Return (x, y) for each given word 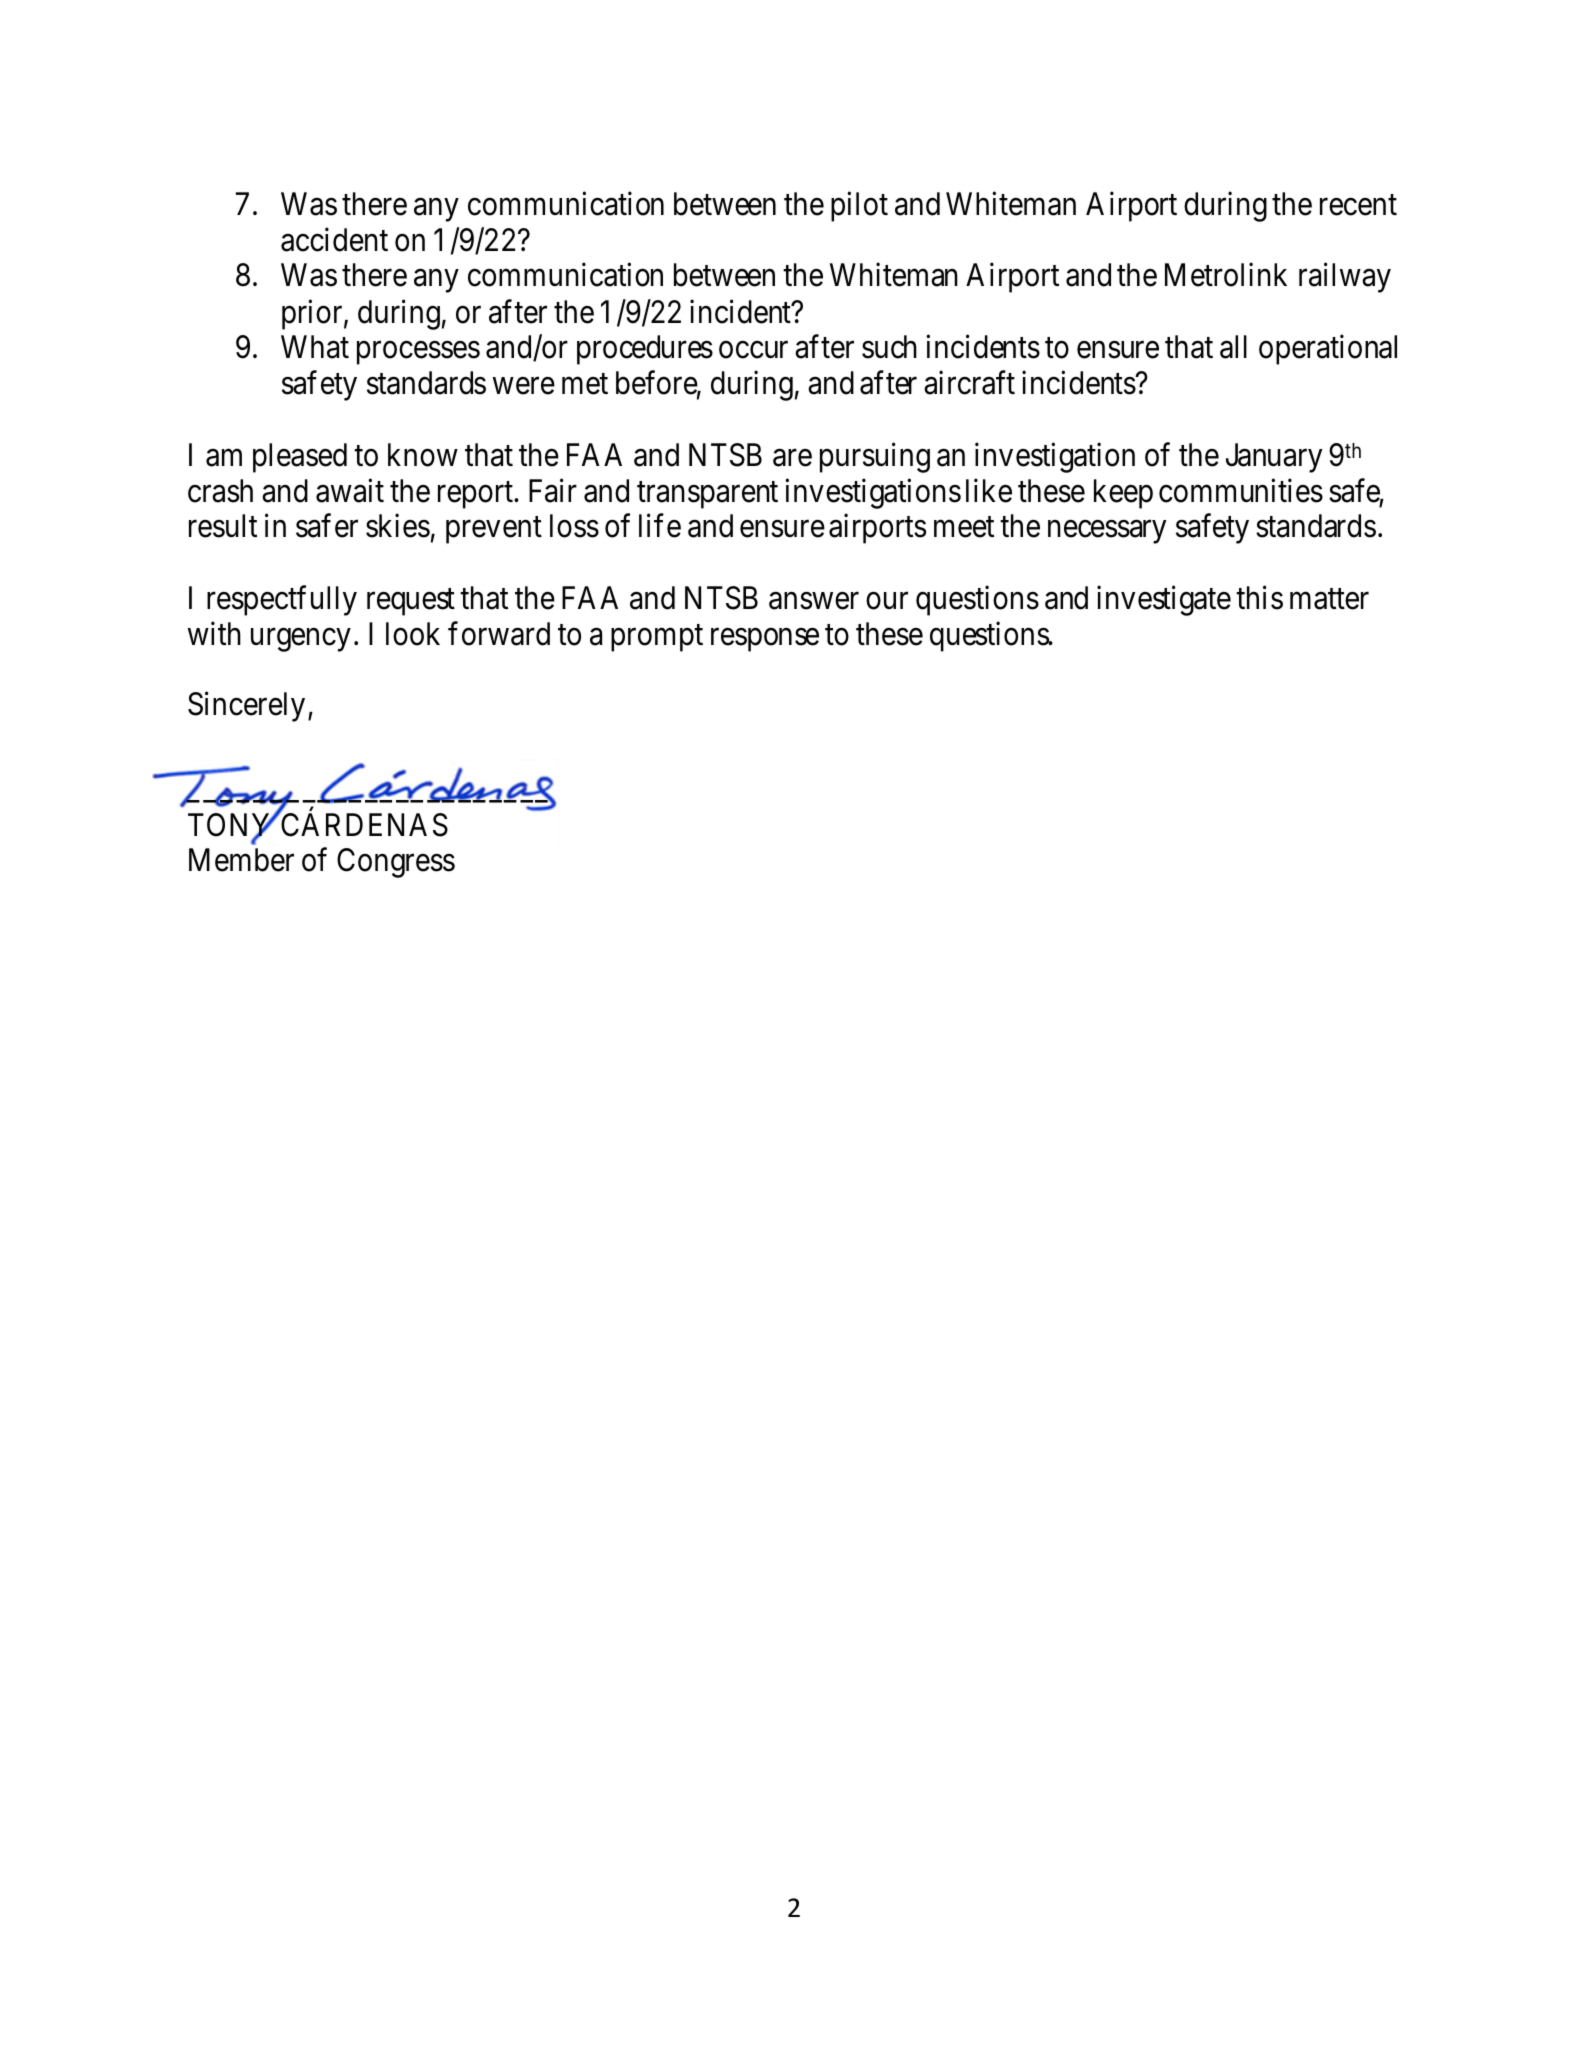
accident (334, 239)
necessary (1107, 532)
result (223, 526)
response (765, 640)
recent (1358, 205)
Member (241, 860)
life (660, 526)
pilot (859, 207)
